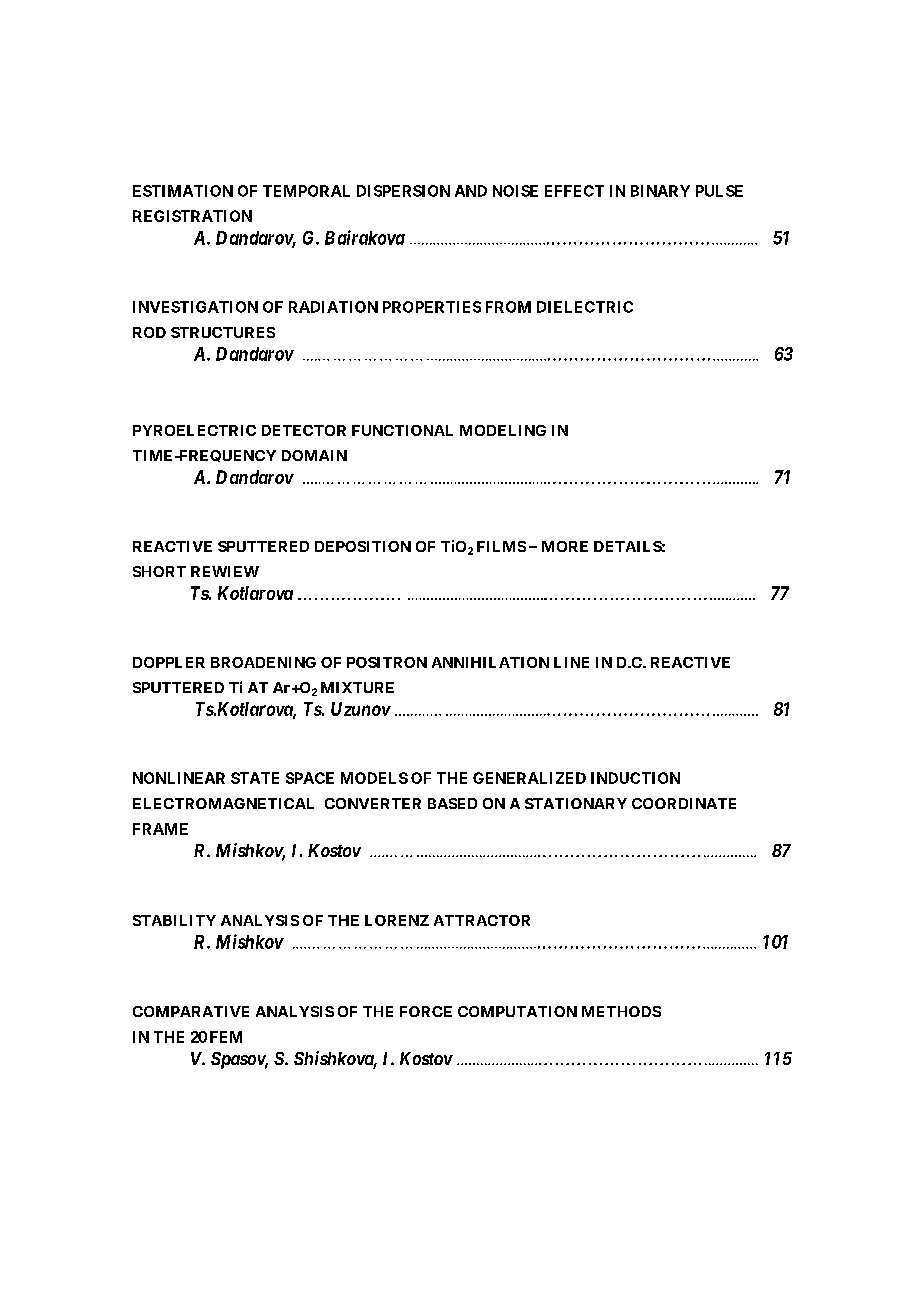  What do you see at coordinates (402, 430) in the document?
I see `FUNCTIONAL` at bounding box center [402, 430].
